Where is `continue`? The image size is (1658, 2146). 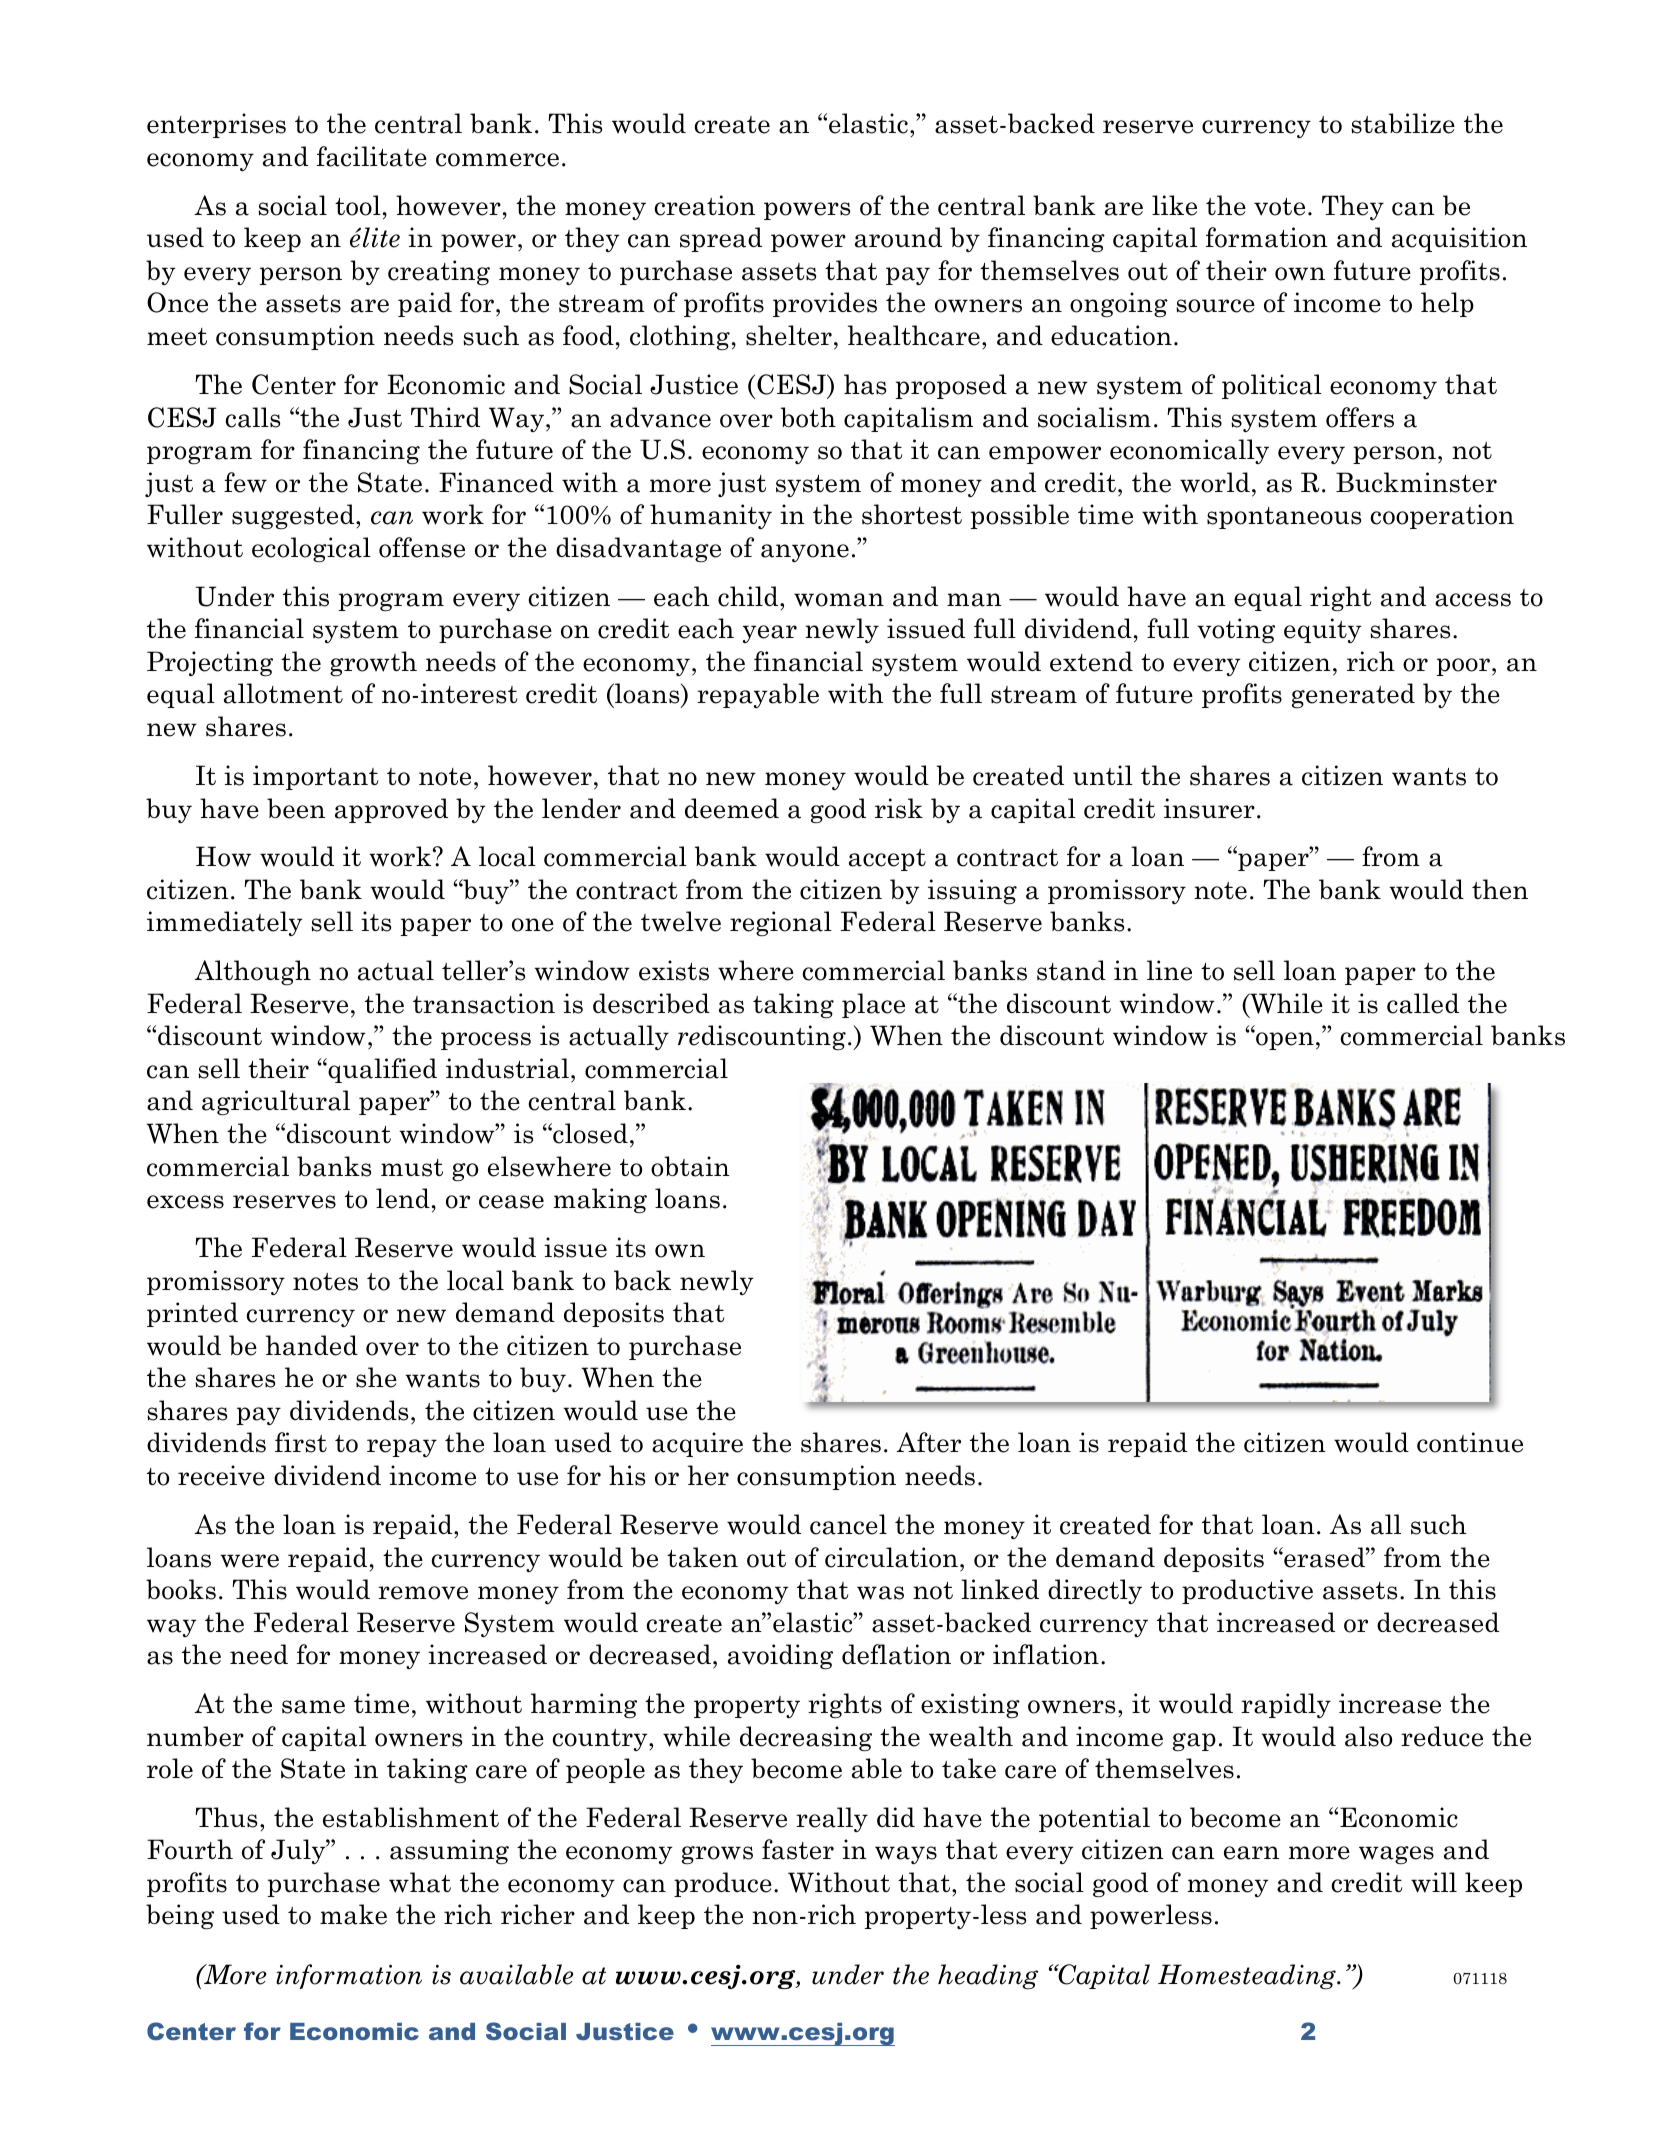
continue is located at coordinates (1470, 1442).
